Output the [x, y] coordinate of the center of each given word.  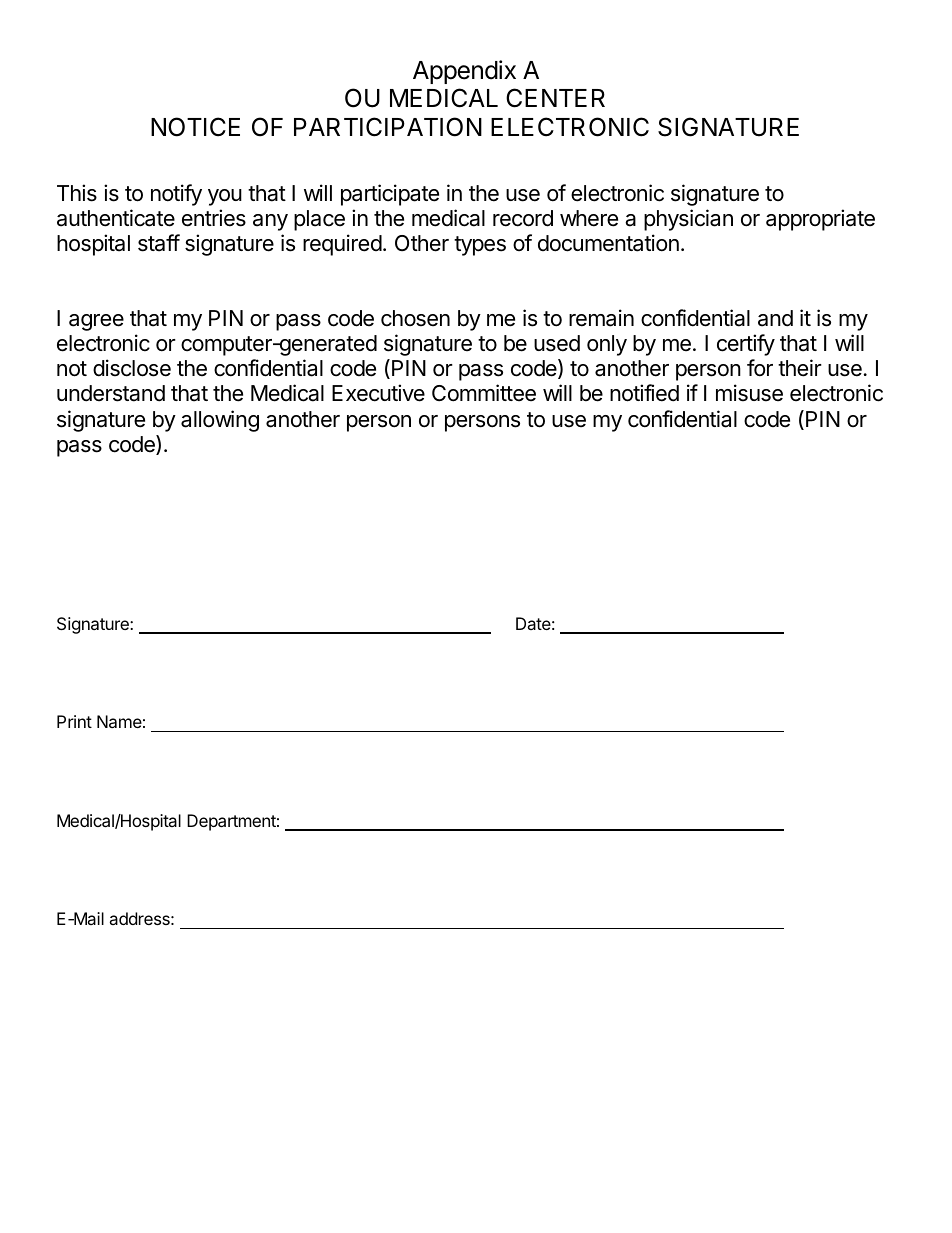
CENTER [555, 98]
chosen [415, 318]
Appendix [464, 72]
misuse [749, 393]
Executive [378, 393]
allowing [220, 421]
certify [746, 345]
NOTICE [195, 127]
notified [644, 393]
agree [96, 322]
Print [74, 721]
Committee [484, 393]
